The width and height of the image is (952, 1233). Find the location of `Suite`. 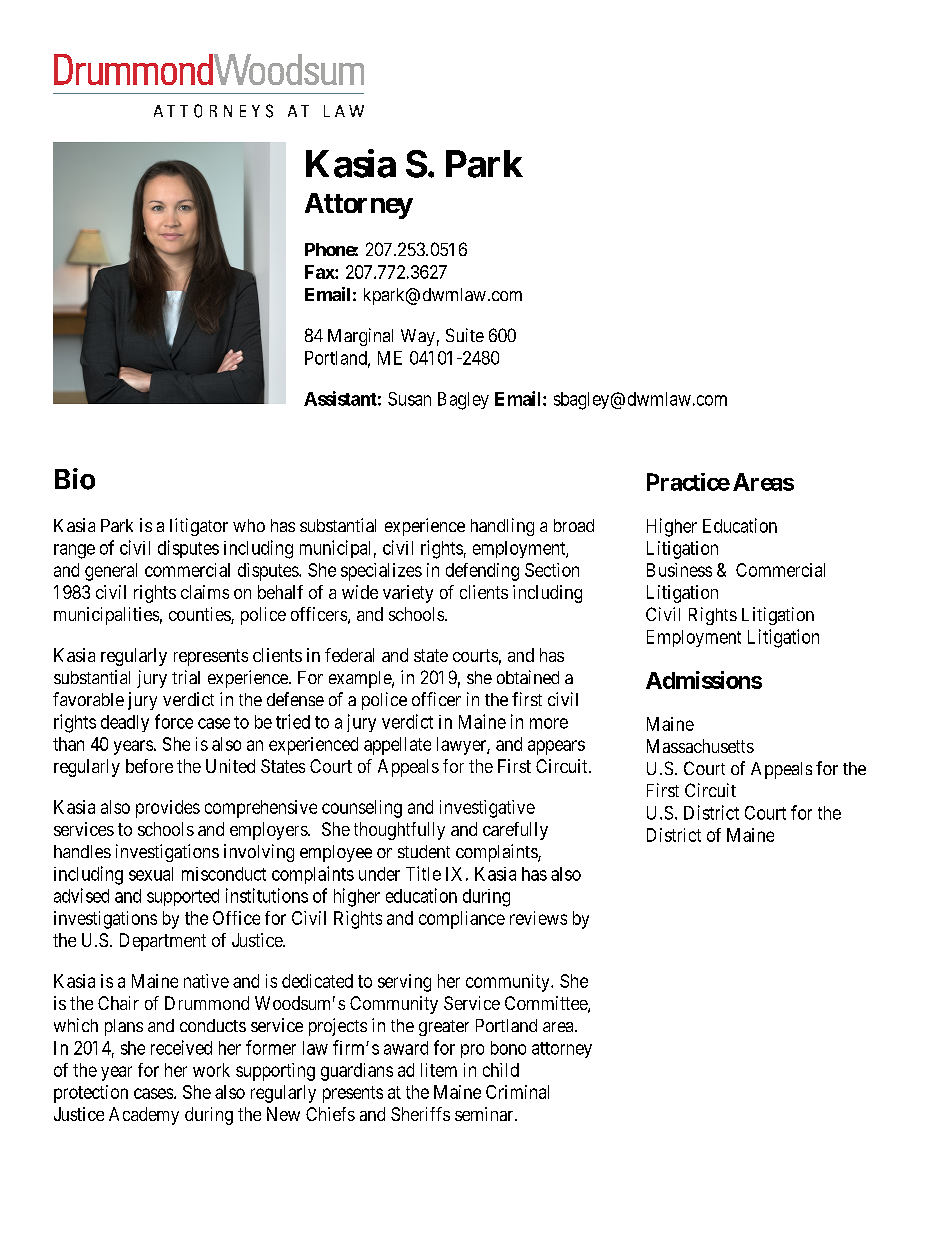

Suite is located at coordinates (465, 335).
